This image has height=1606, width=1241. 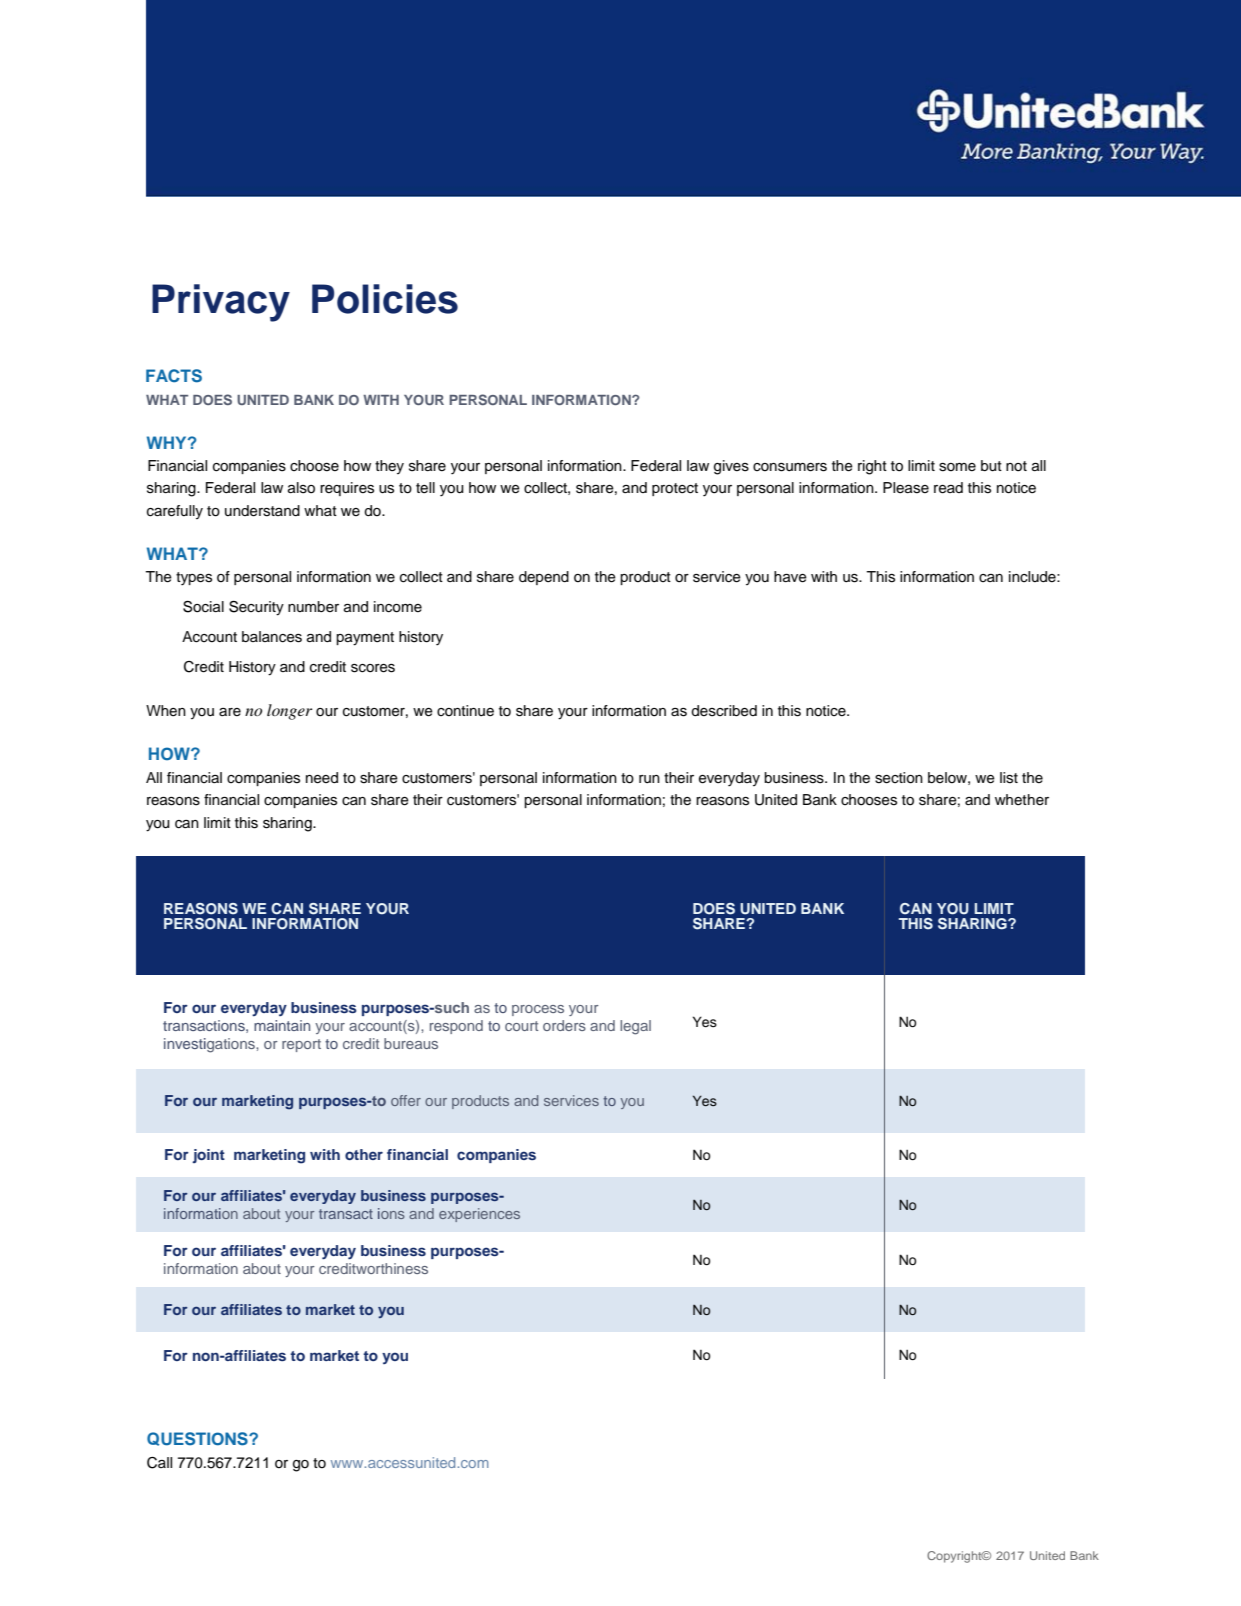 I want to click on Privacy, so click(x=221, y=303).
